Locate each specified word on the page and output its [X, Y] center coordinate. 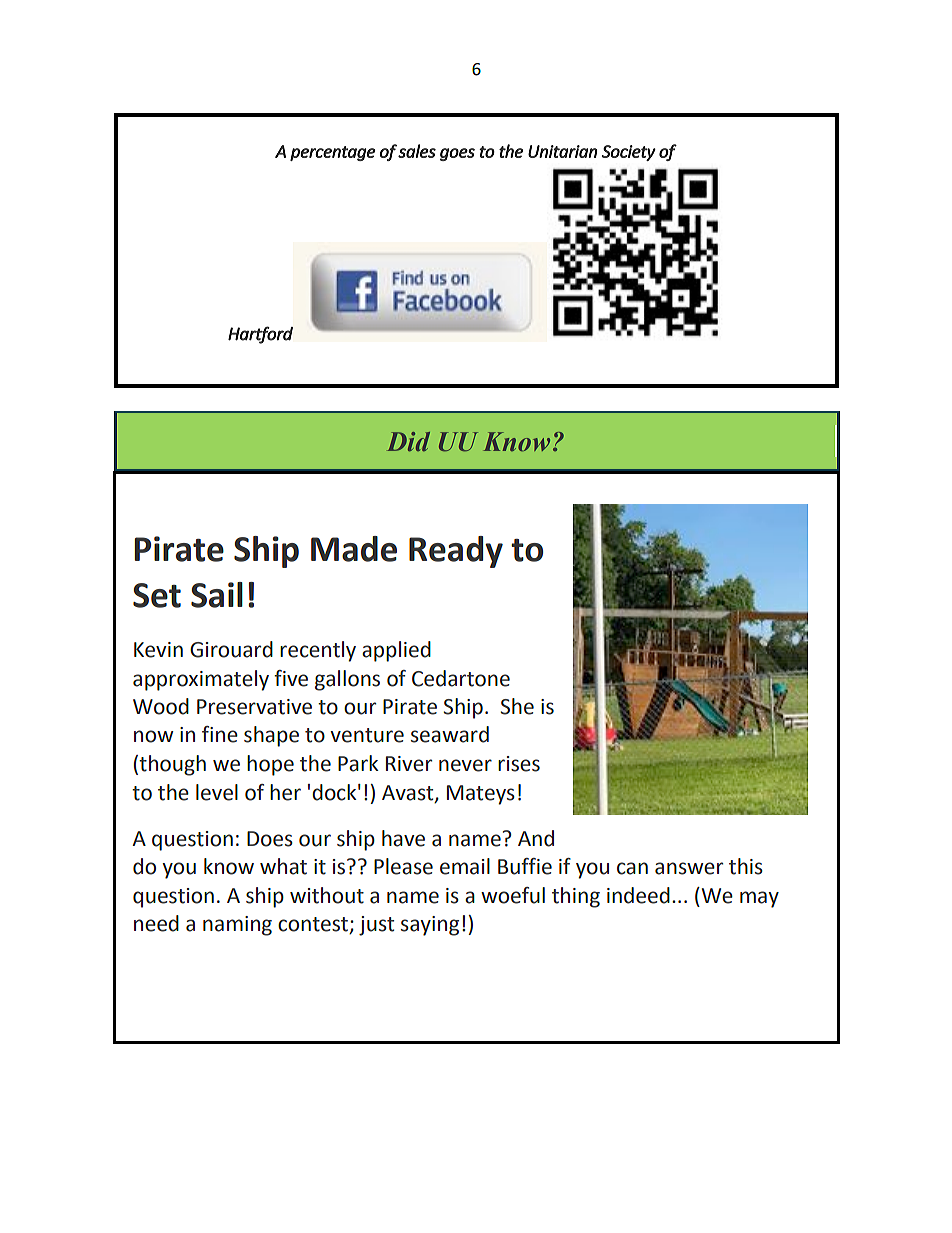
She [517, 706]
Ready [456, 552]
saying [430, 926]
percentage [333, 153]
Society [628, 153]
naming [237, 926]
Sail [217, 595]
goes [457, 154]
